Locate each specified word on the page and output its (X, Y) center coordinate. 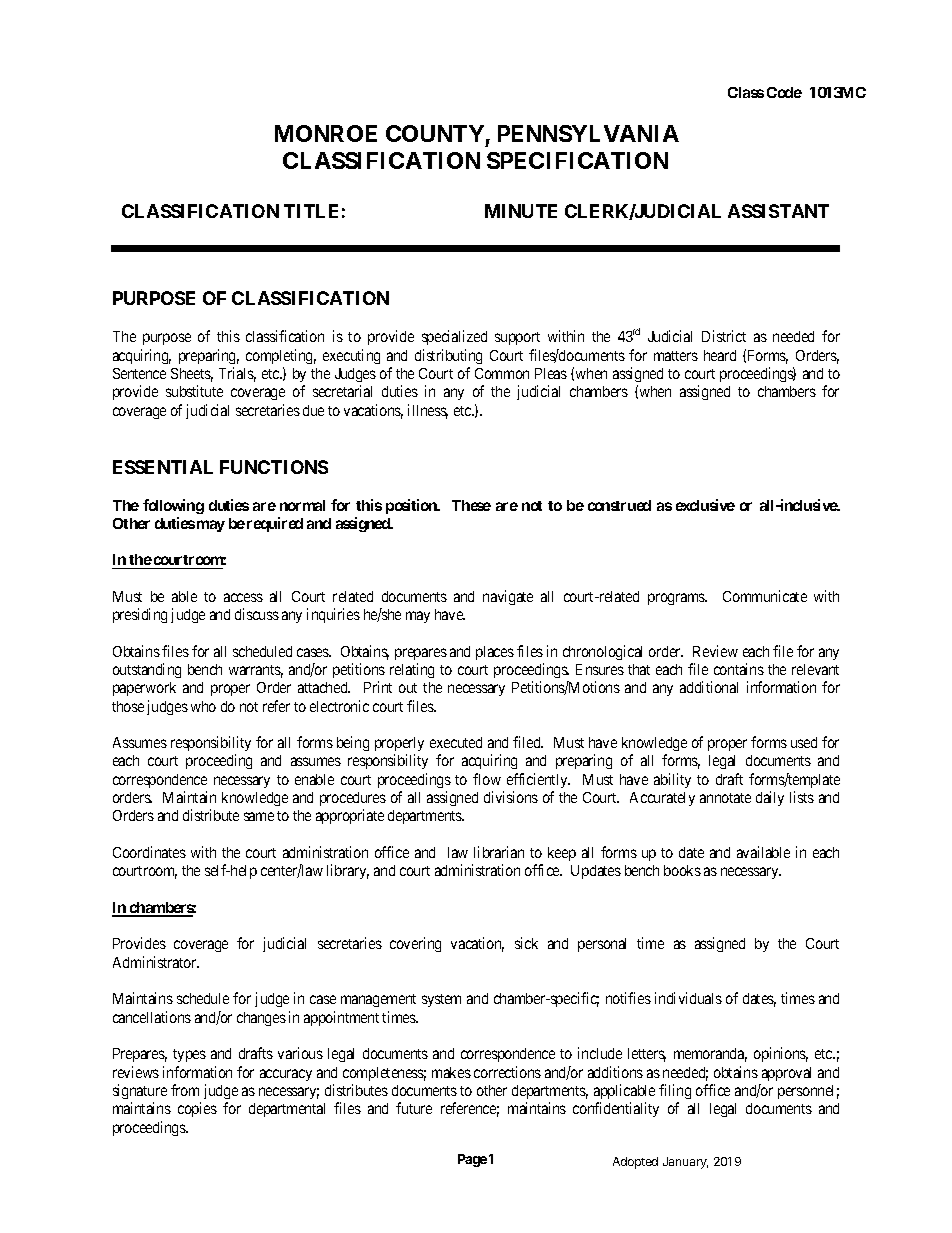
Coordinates (149, 852)
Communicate (765, 596)
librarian (499, 852)
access (243, 597)
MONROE (326, 133)
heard (720, 355)
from (185, 1090)
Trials (237, 374)
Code (784, 92)
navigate (508, 597)
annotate (725, 798)
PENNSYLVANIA (588, 133)
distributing (448, 356)
